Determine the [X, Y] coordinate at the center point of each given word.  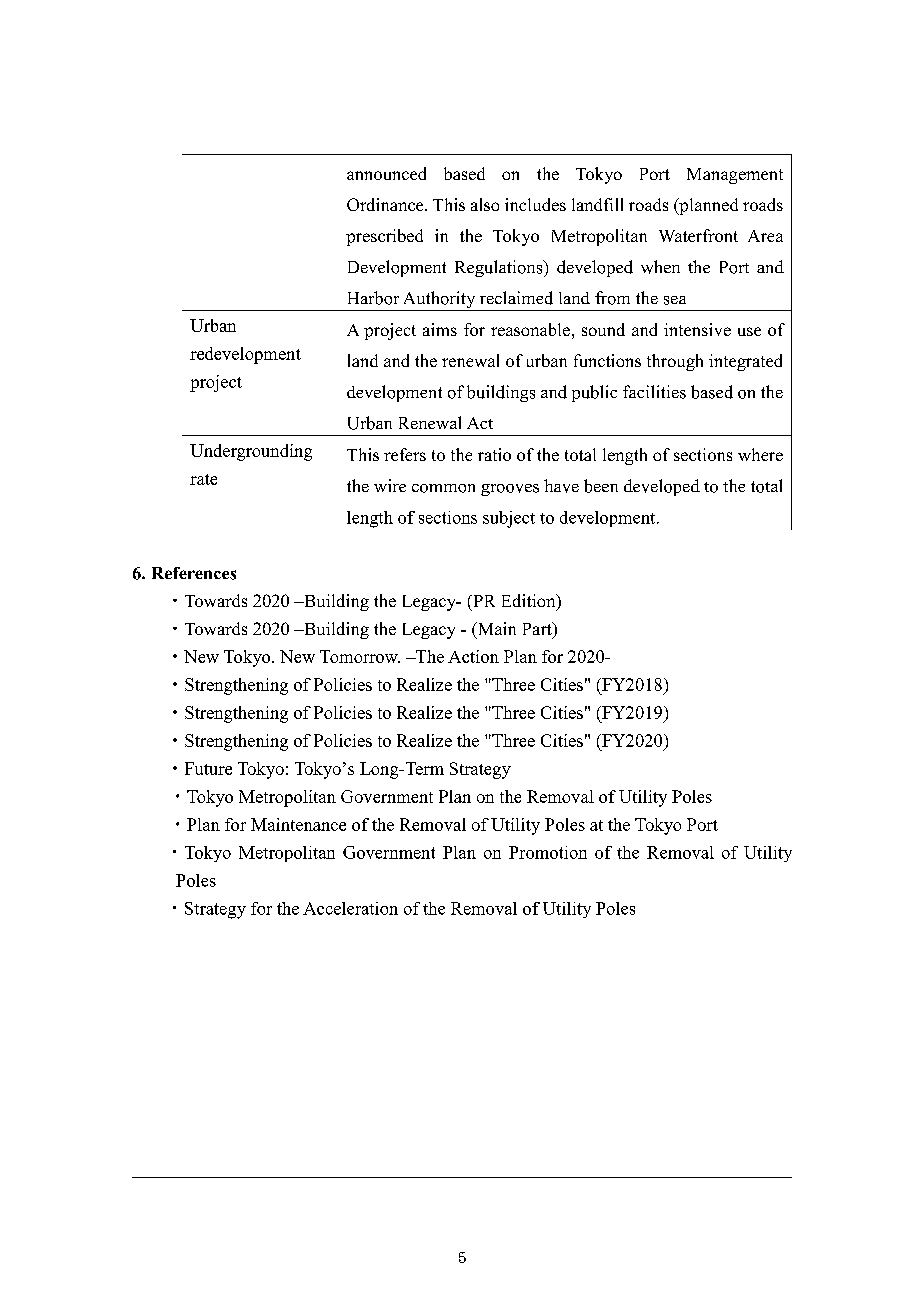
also [485, 204]
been [601, 486]
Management [735, 176]
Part [538, 628]
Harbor [373, 298]
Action [473, 656]
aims [440, 329]
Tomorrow [360, 656]
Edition [530, 602]
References [194, 573]
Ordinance [386, 204]
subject [509, 519]
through [675, 362]
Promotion [548, 852]
